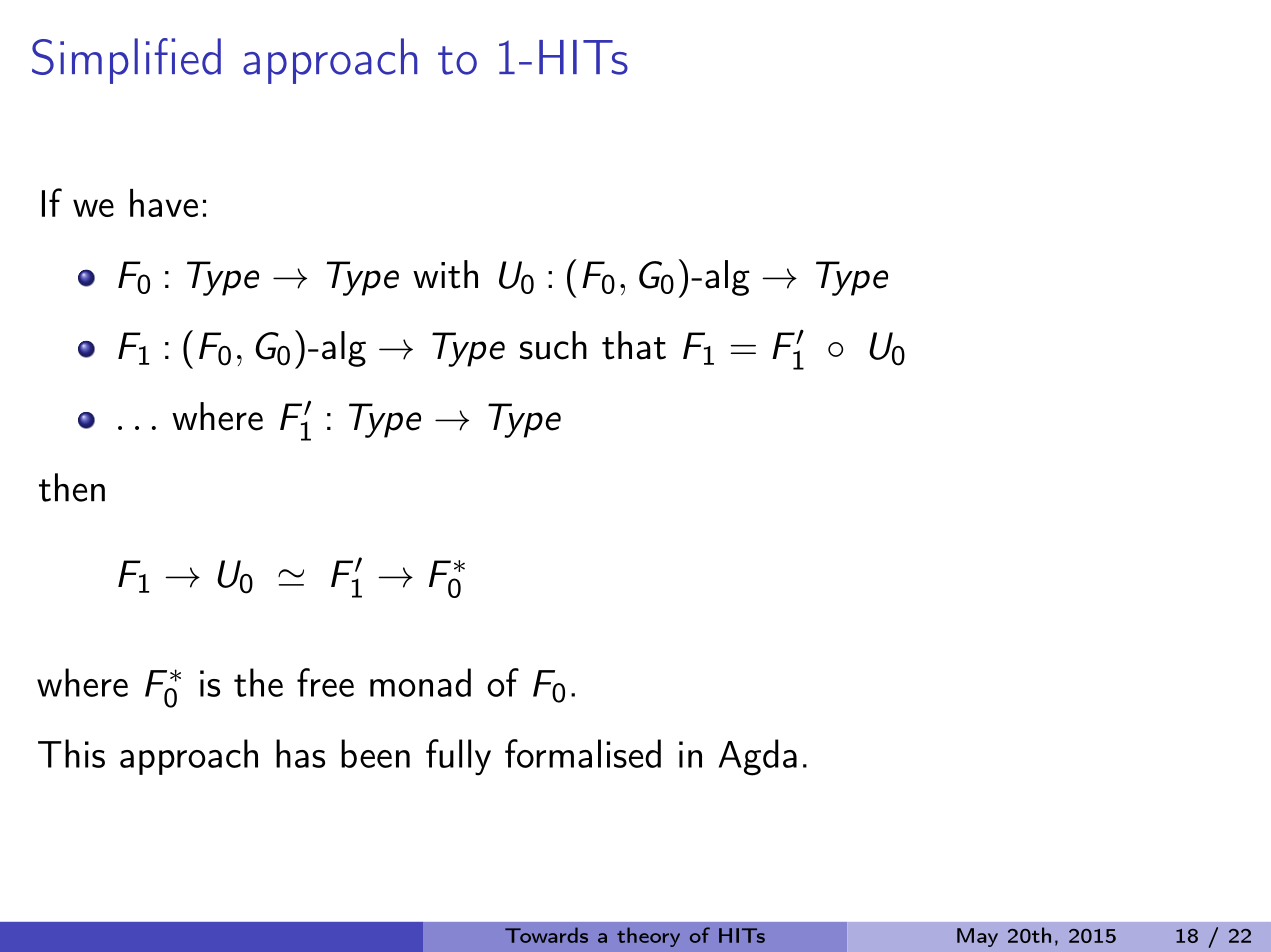 The image size is (1271, 952). Describe the element at coordinates (553, 345) in the page. I see `such` at that location.
